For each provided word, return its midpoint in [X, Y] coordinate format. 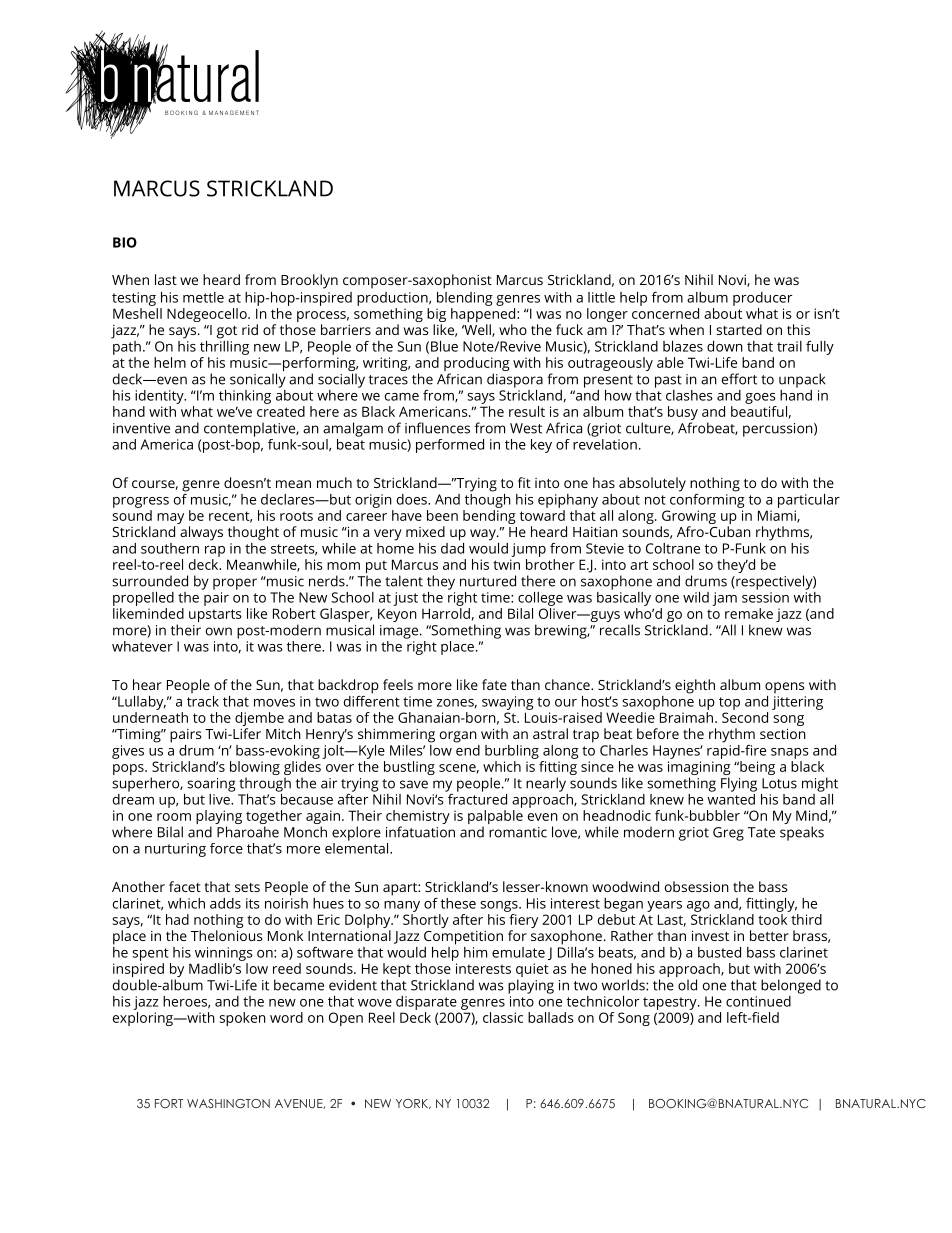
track [203, 700]
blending [465, 299]
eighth [695, 686]
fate [494, 684]
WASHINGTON [228, 1103]
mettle [203, 297]
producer [762, 299]
